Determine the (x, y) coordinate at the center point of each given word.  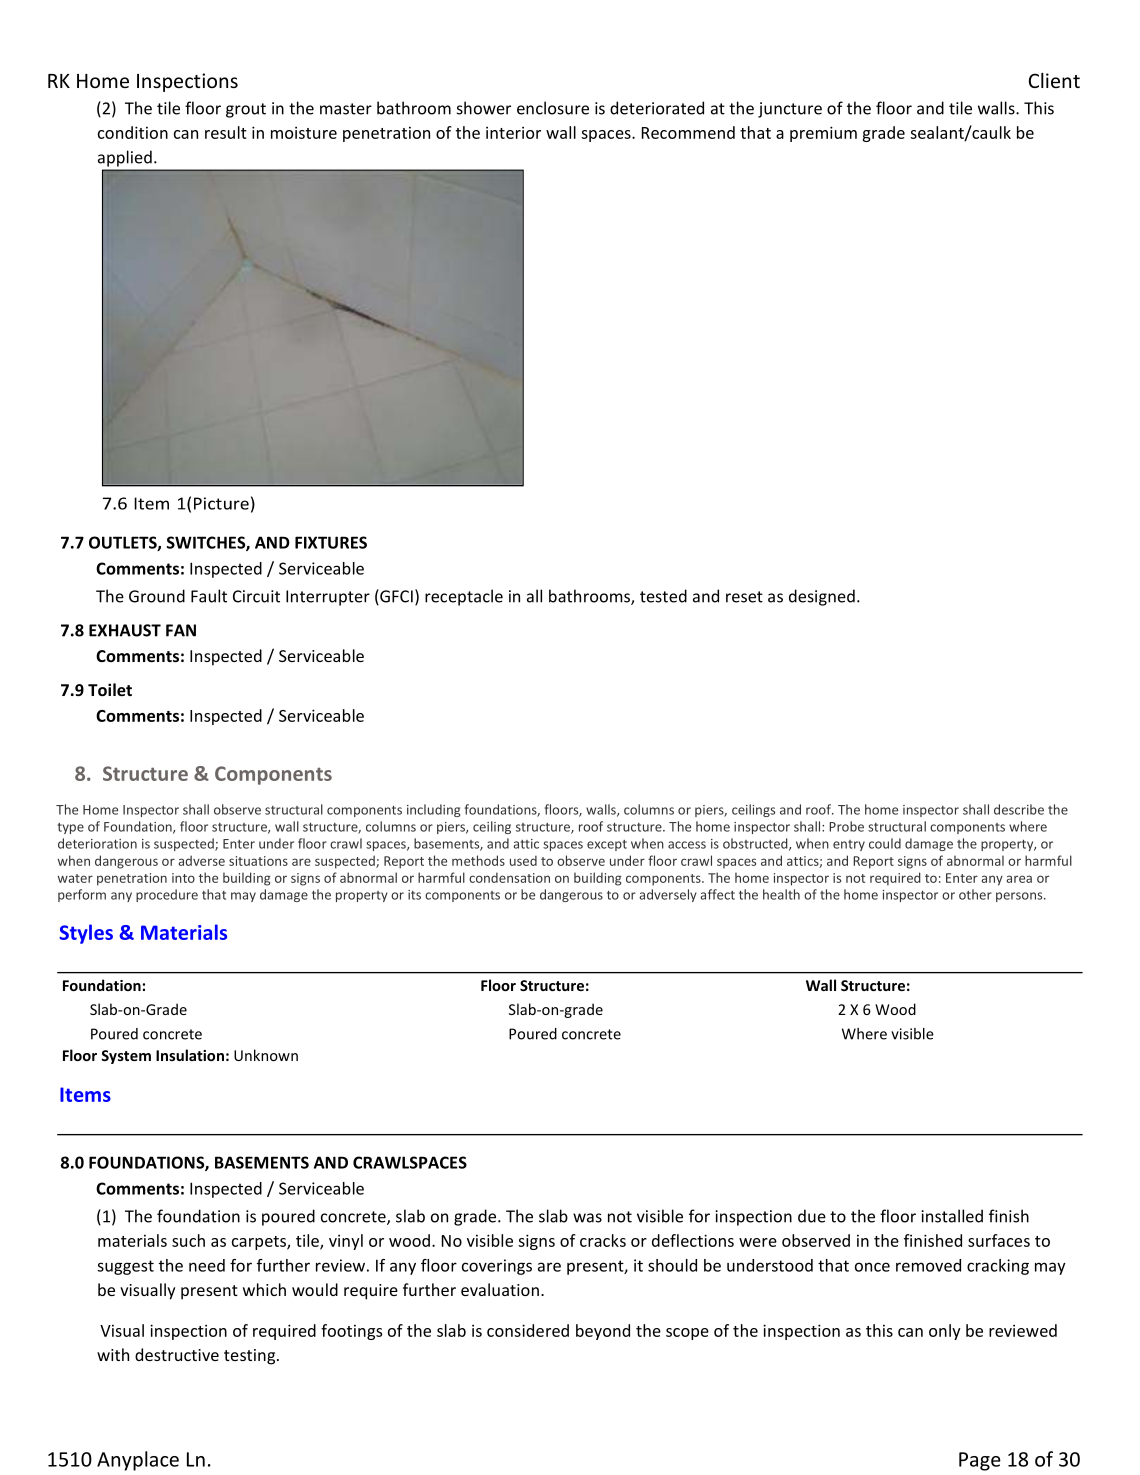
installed (952, 1216)
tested (663, 596)
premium (823, 134)
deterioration (97, 843)
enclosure (553, 108)
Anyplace (138, 1461)
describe (1019, 809)
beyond (603, 1332)
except (607, 845)
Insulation (190, 1055)
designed (822, 597)
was (587, 1218)
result (226, 132)
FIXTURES (331, 542)
